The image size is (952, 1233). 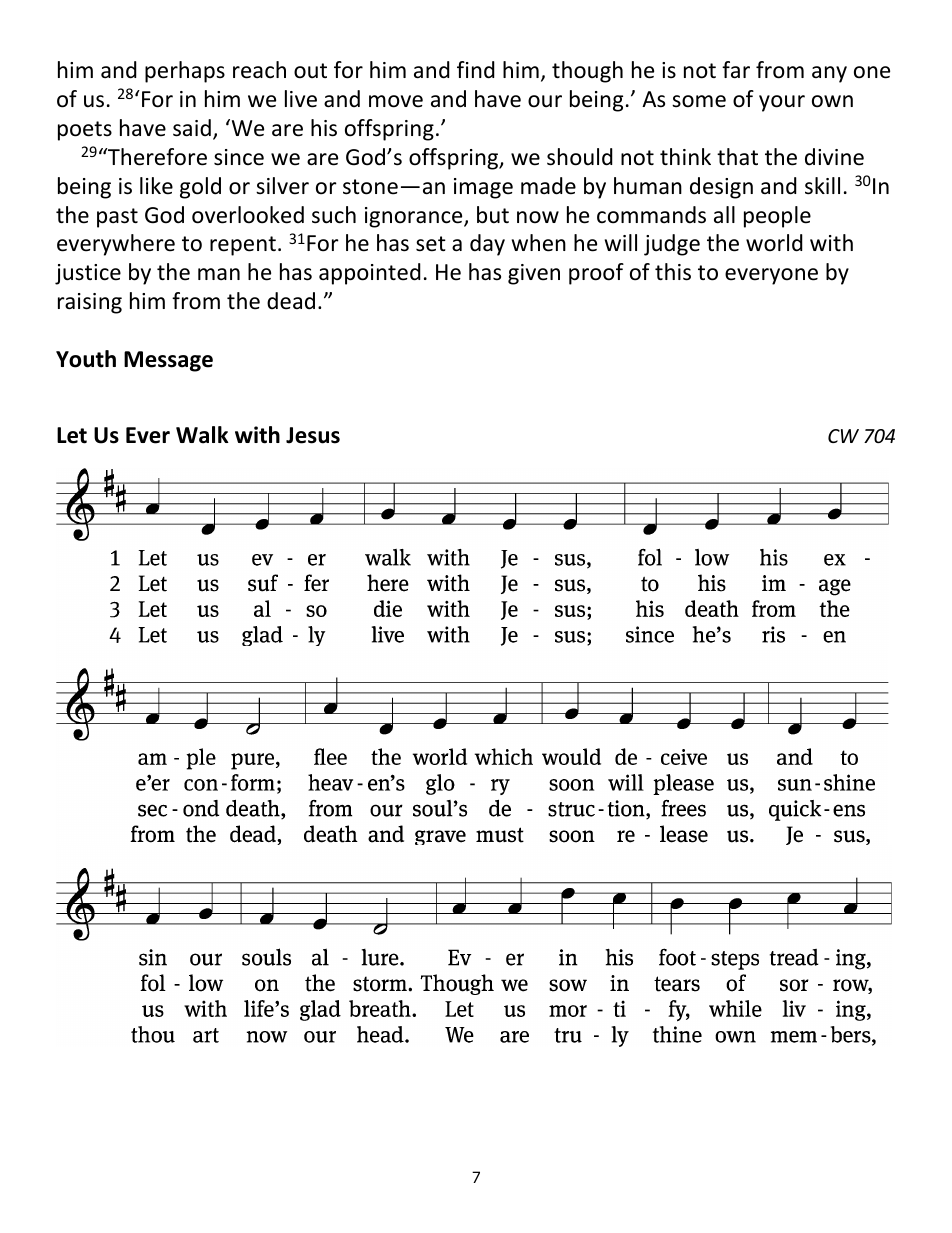 I want to click on far, so click(x=736, y=70).
